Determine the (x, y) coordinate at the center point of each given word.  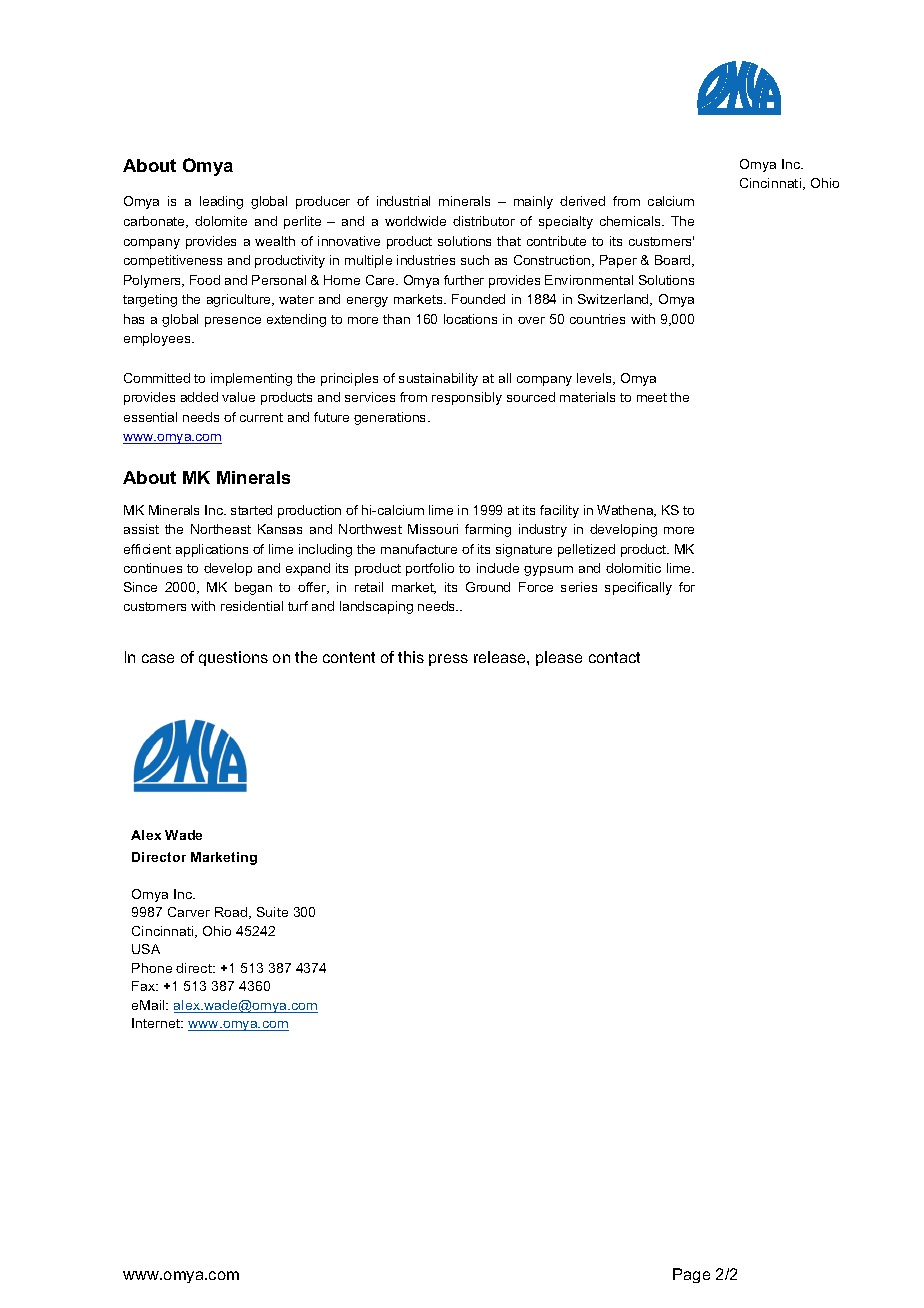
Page (691, 1275)
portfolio (430, 569)
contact (614, 657)
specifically (638, 588)
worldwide (415, 221)
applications (212, 550)
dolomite (221, 221)
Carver (189, 912)
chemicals (631, 221)
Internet (157, 1023)
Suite (272, 912)
